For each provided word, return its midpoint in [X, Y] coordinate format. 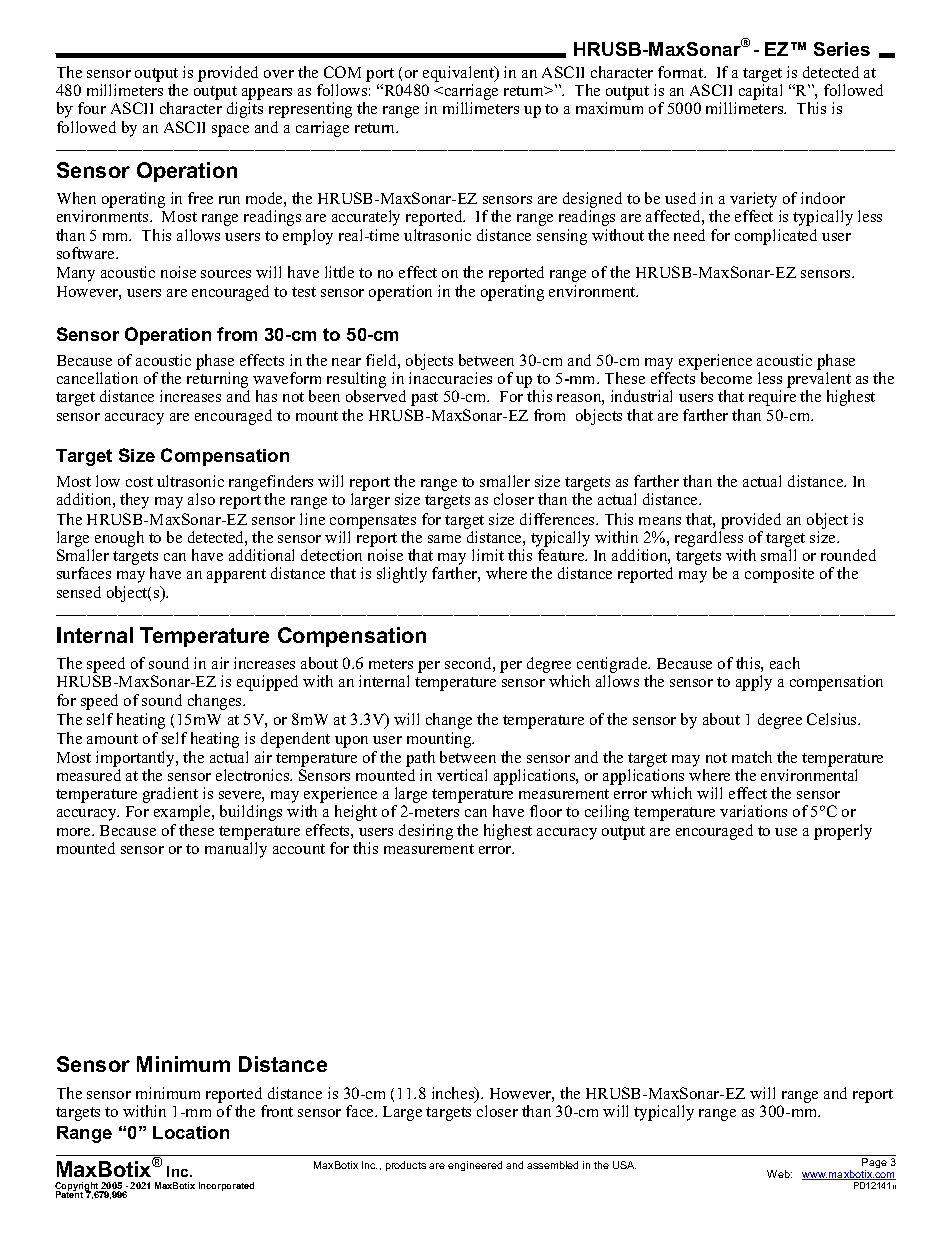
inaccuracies [450, 378]
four [92, 108]
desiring [426, 832]
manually [236, 850]
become [726, 378]
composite [779, 575]
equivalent [459, 75]
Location [191, 1132]
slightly [402, 575]
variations [753, 811]
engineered [475, 1166]
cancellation [97, 378]
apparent [236, 576]
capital [760, 92]
